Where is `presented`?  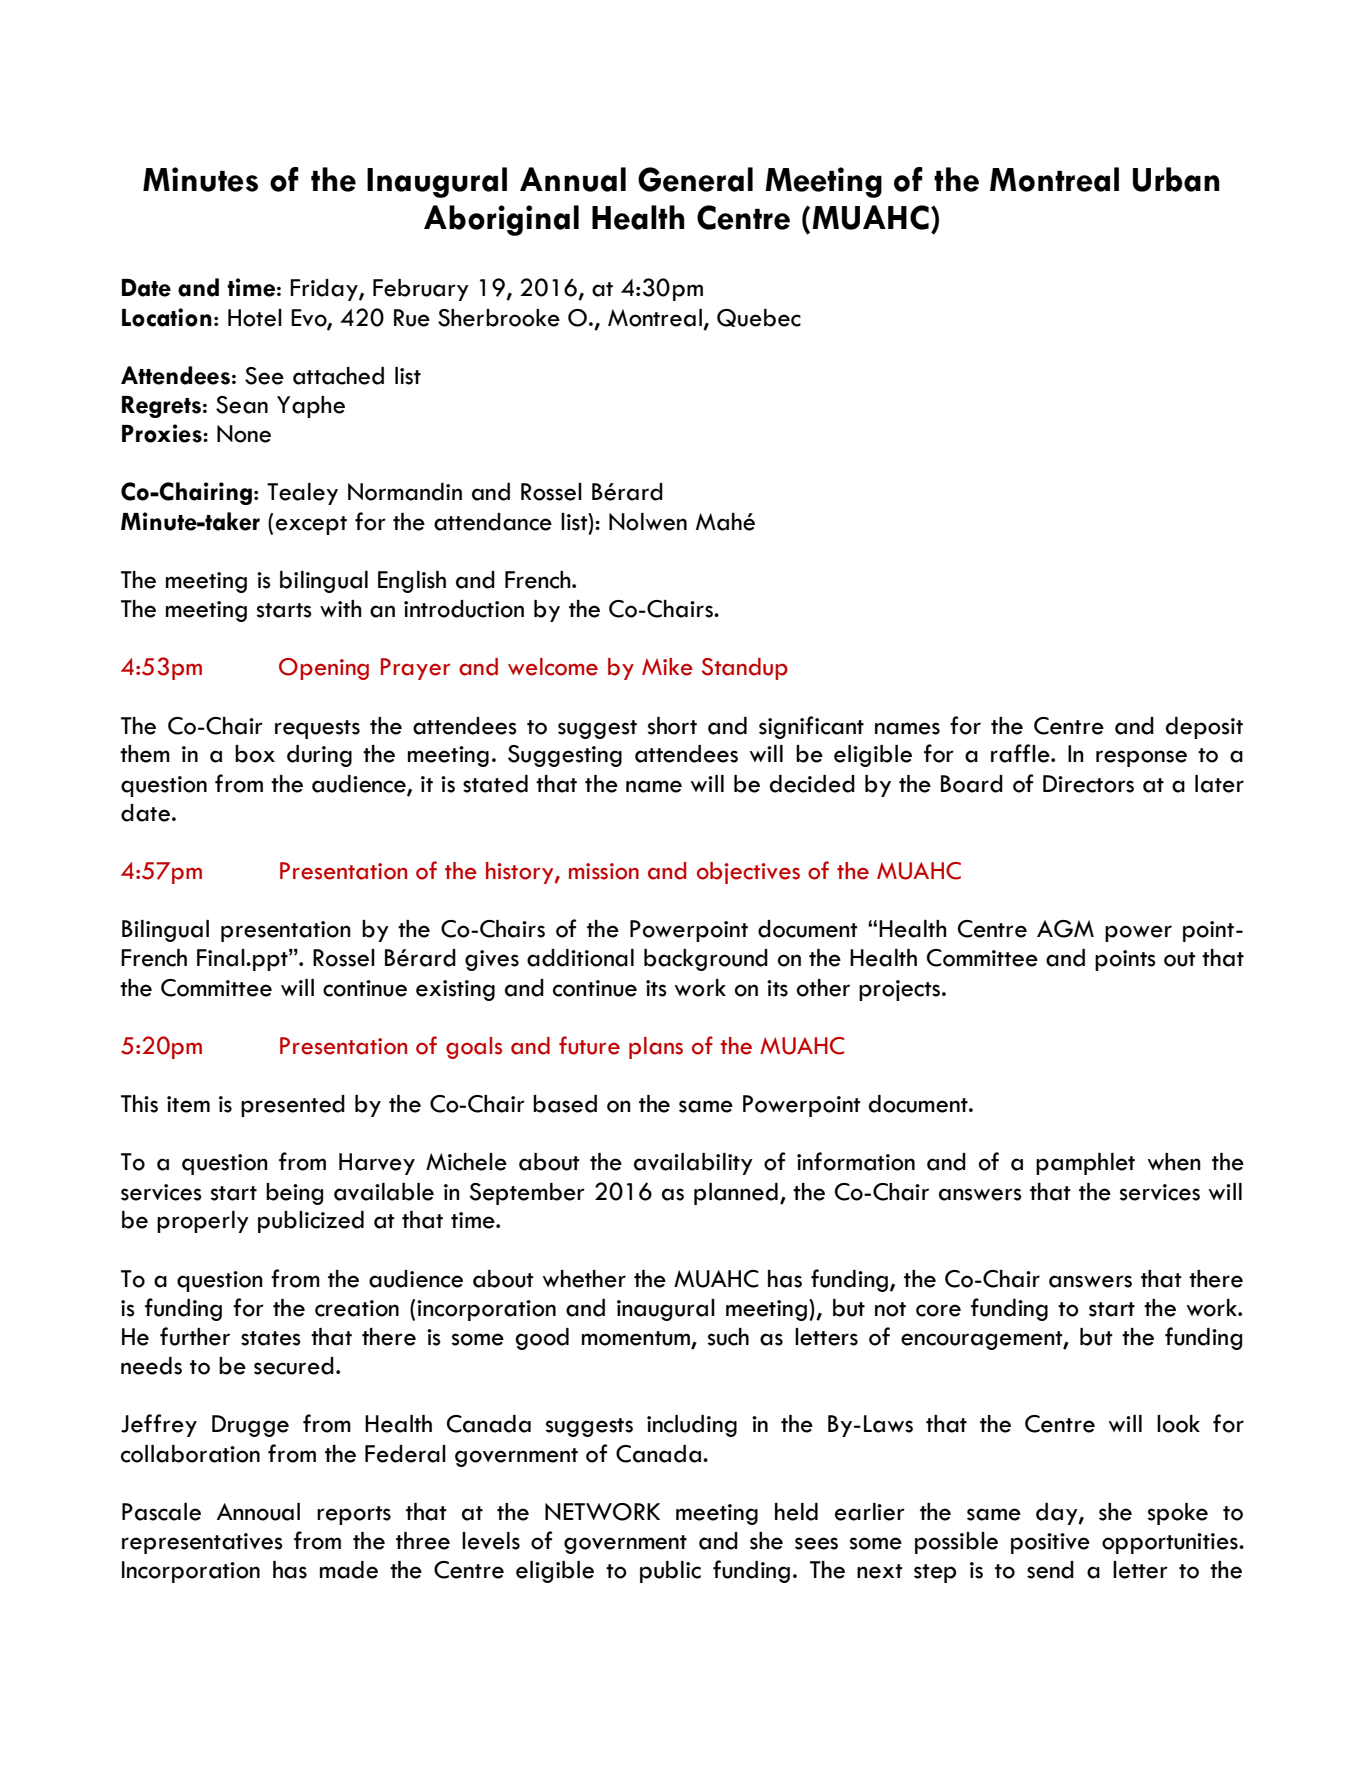 presented is located at coordinates (293, 1106).
